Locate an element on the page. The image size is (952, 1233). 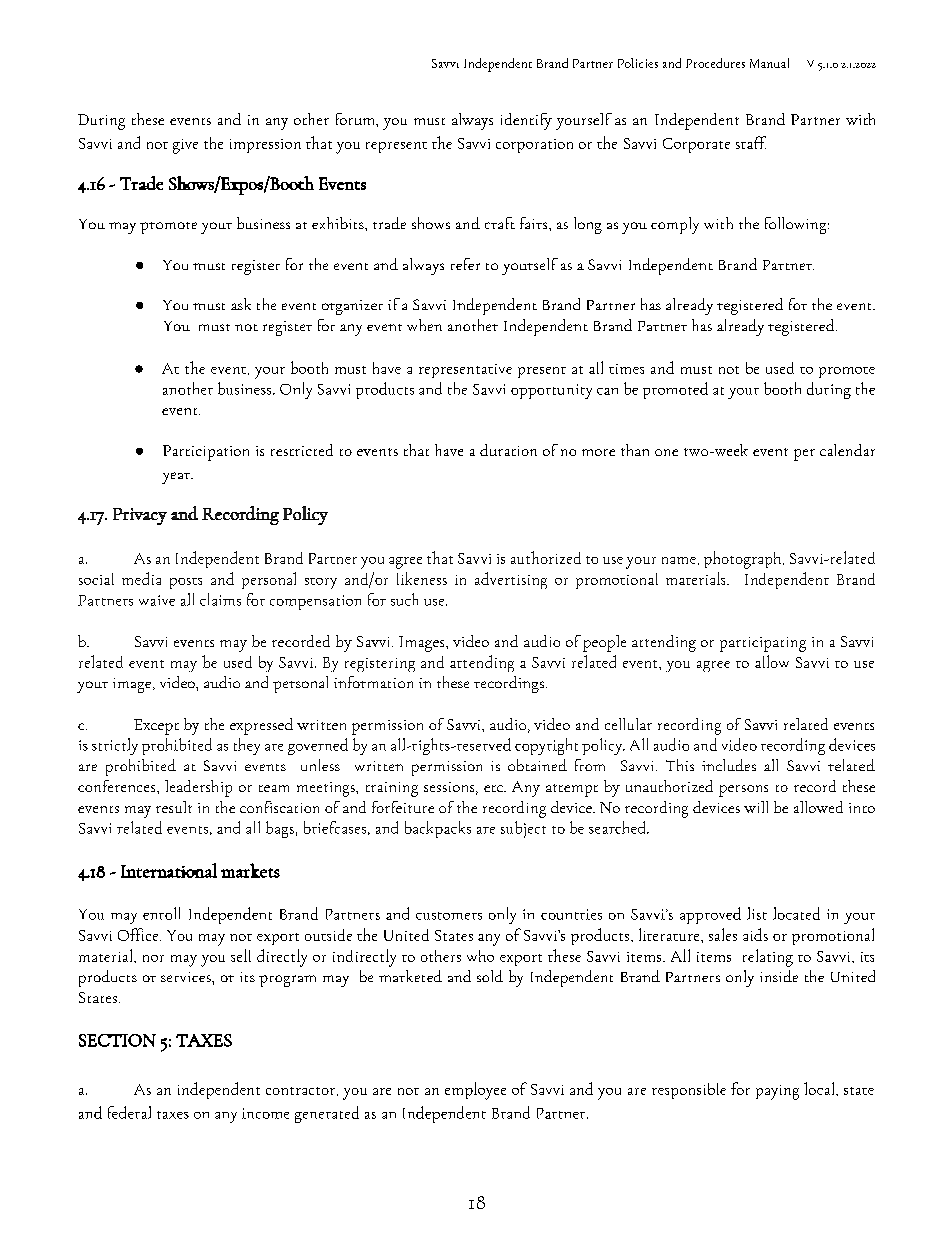
advertising is located at coordinates (511, 580).
